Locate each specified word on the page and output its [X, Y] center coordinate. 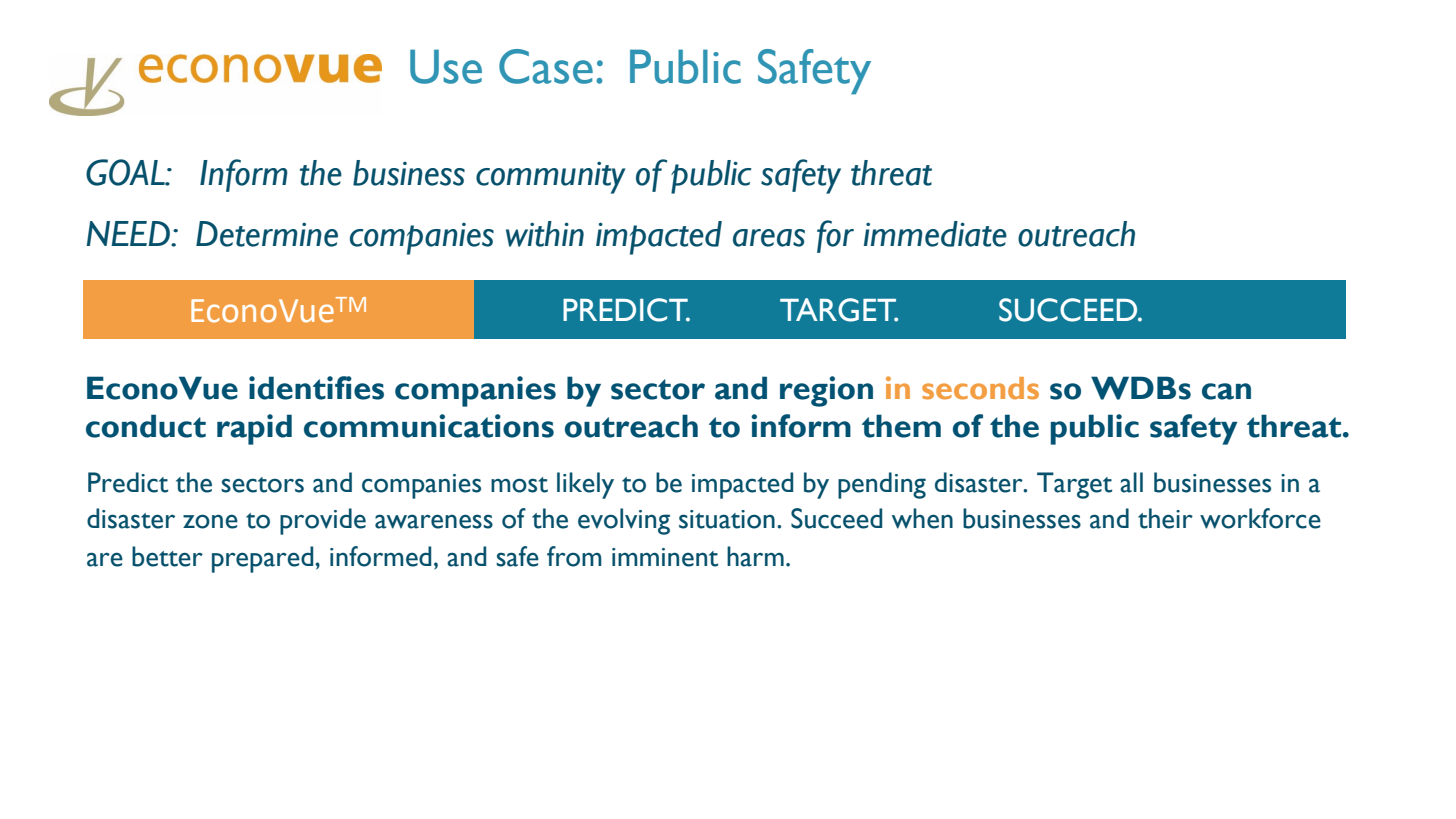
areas [769, 238]
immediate [935, 234]
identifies [316, 388]
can [1226, 391]
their [1165, 518]
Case [546, 66]
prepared [264, 559]
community [551, 177]
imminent [665, 557]
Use [446, 66]
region [826, 391]
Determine [267, 234]
